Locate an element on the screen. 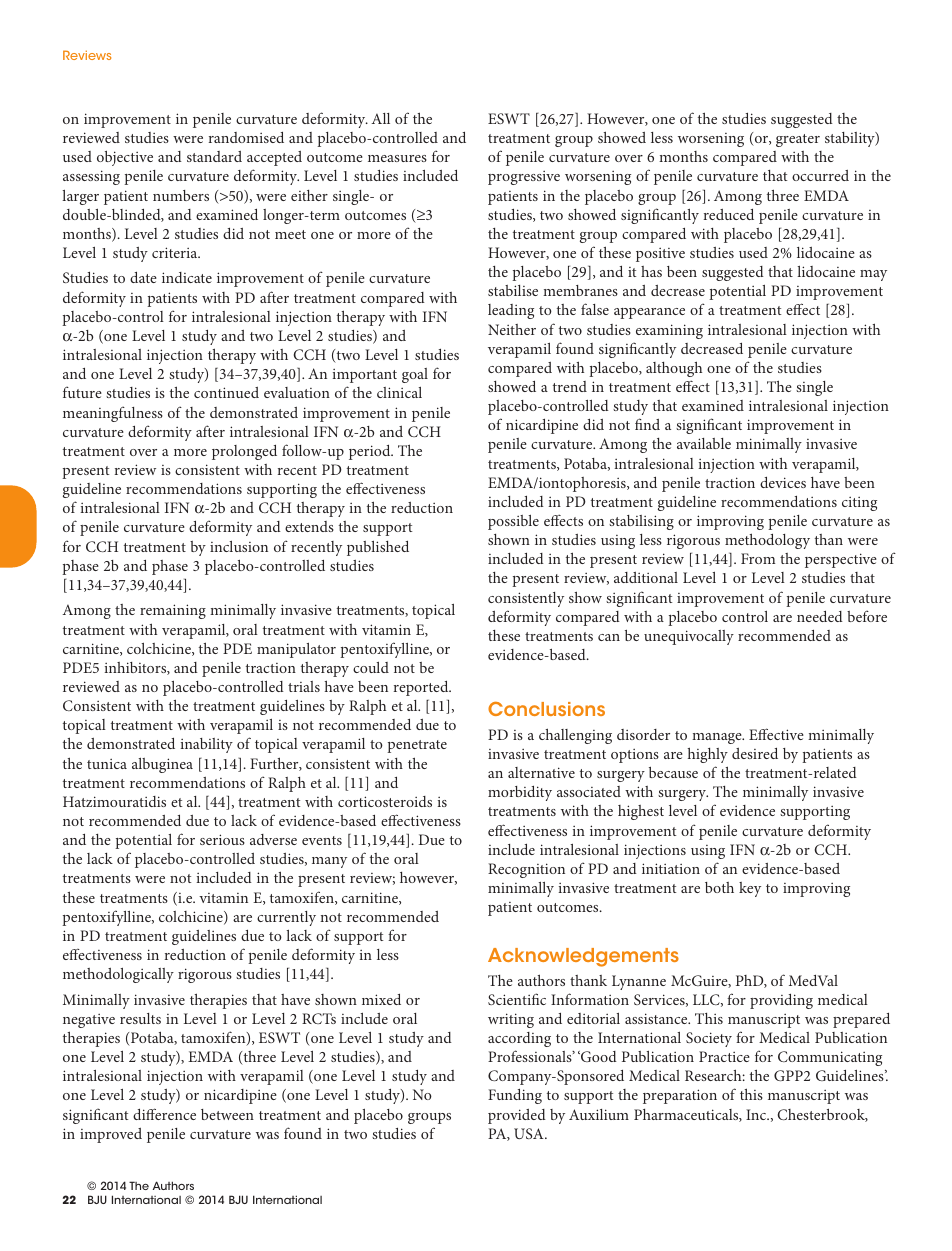  between is located at coordinates (227, 1114).
